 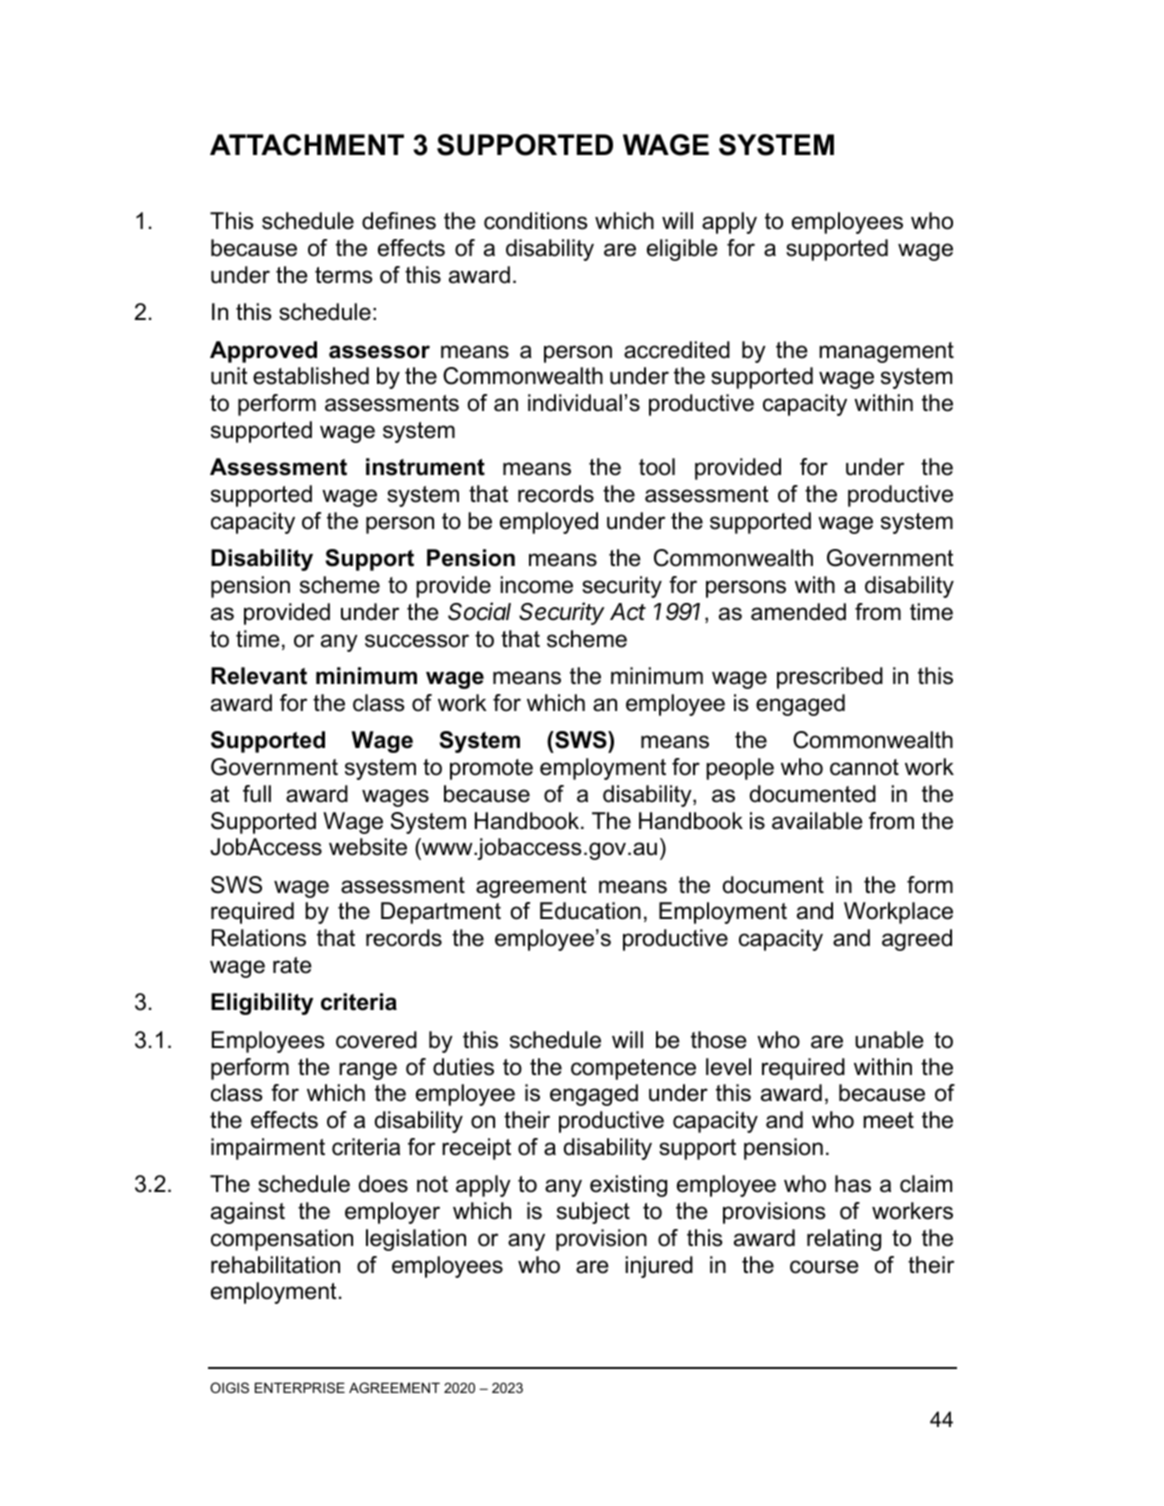 What do you see at coordinates (798, 612) in the screenshot?
I see `amended` at bounding box center [798, 612].
